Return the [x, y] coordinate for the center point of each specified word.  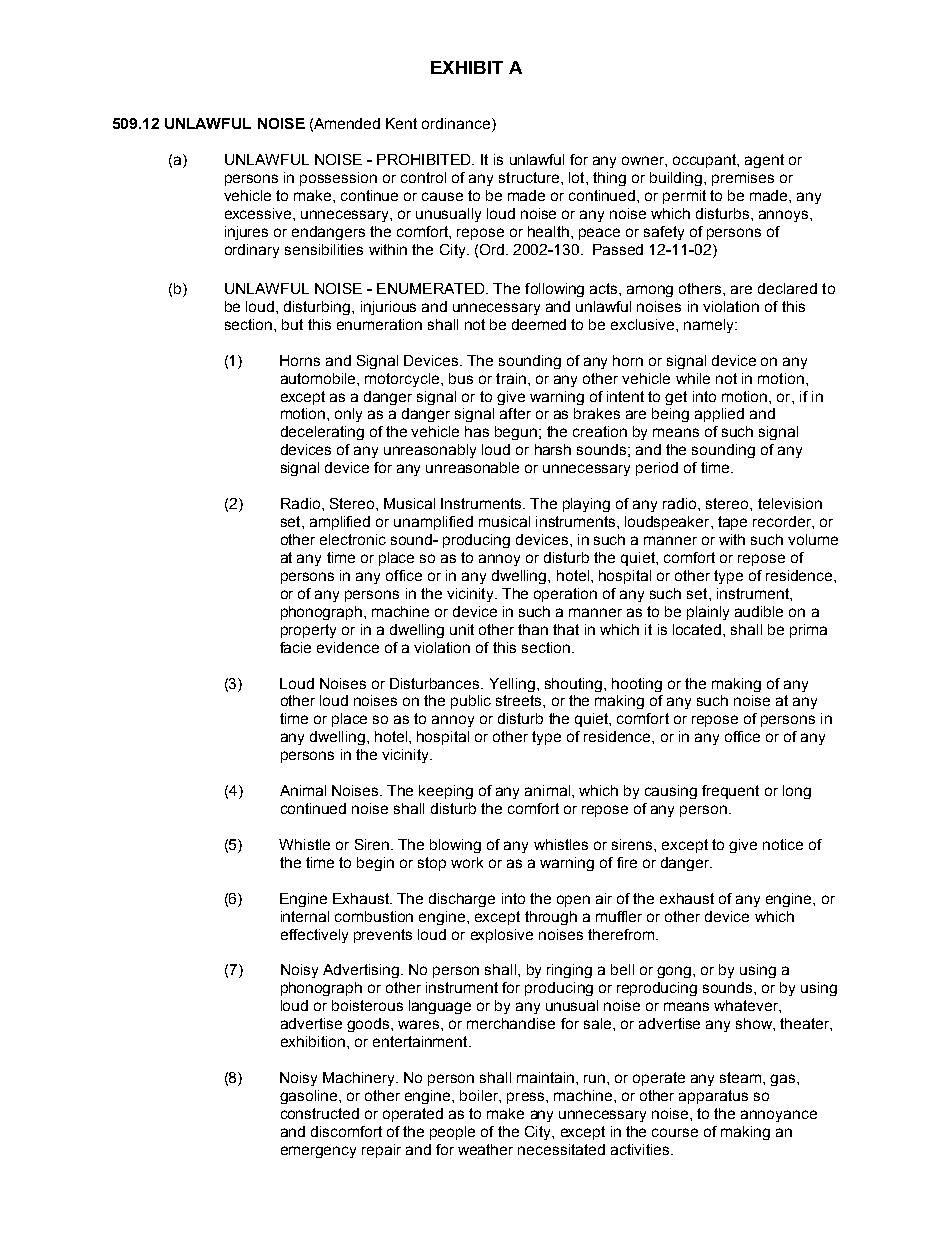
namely [710, 326]
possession [338, 179]
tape [732, 523]
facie [295, 647]
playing [586, 505]
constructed [320, 1113]
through [551, 918]
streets [520, 700]
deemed [539, 324]
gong [675, 972]
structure [529, 177]
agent [764, 161]
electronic [353, 539]
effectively [314, 936]
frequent [730, 792]
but [292, 324]
